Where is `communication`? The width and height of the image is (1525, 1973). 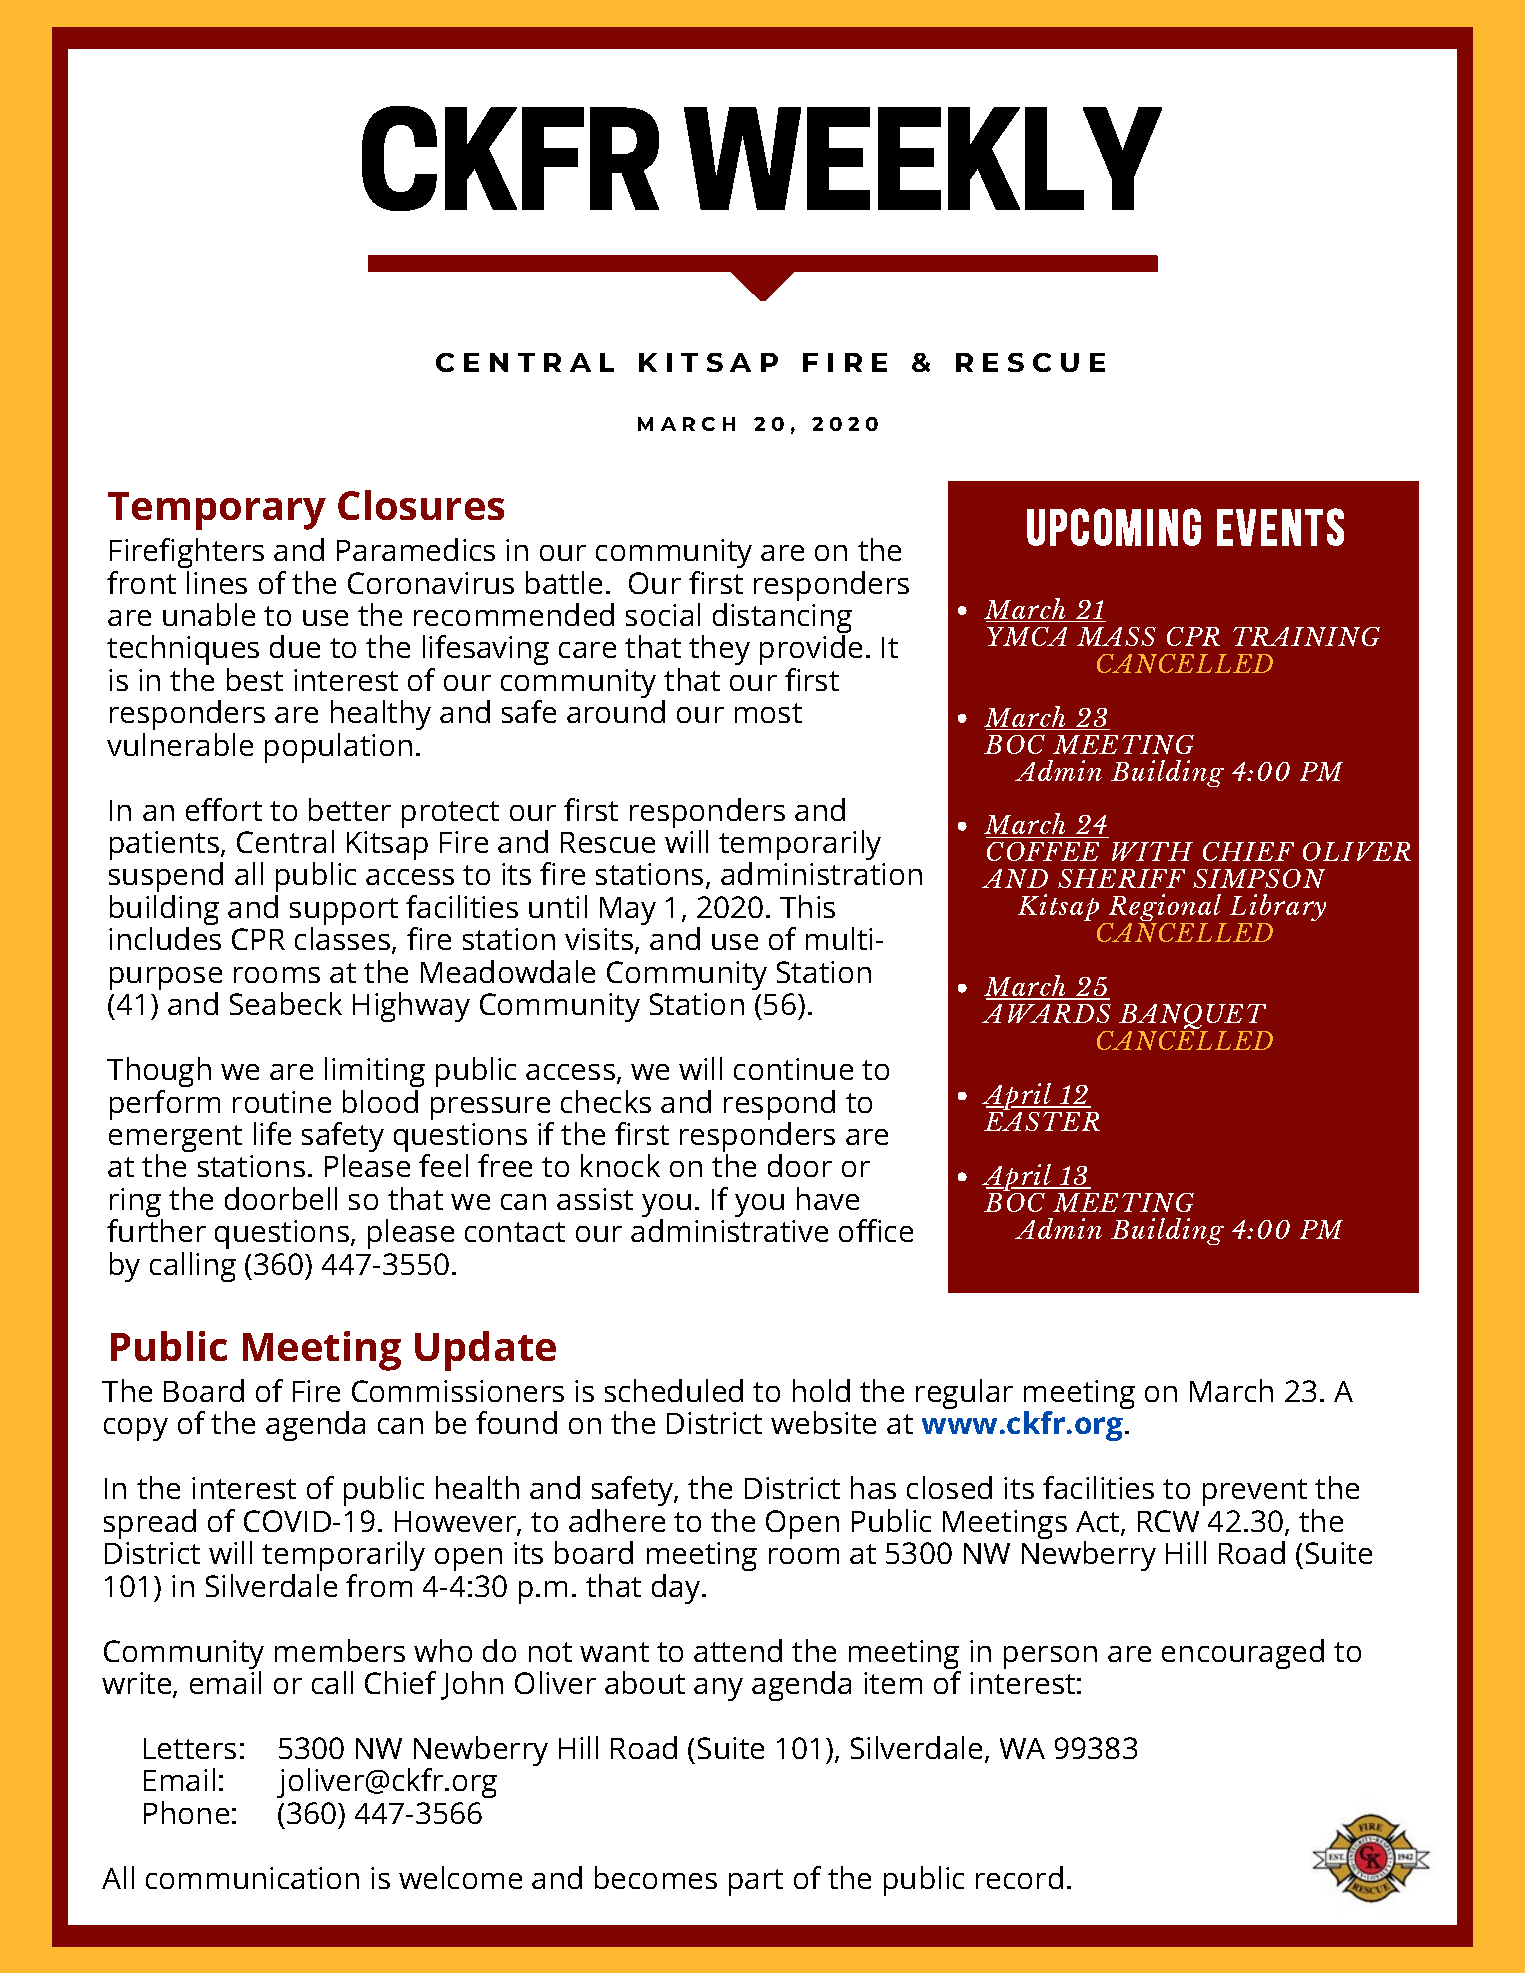 communication is located at coordinates (252, 1878).
